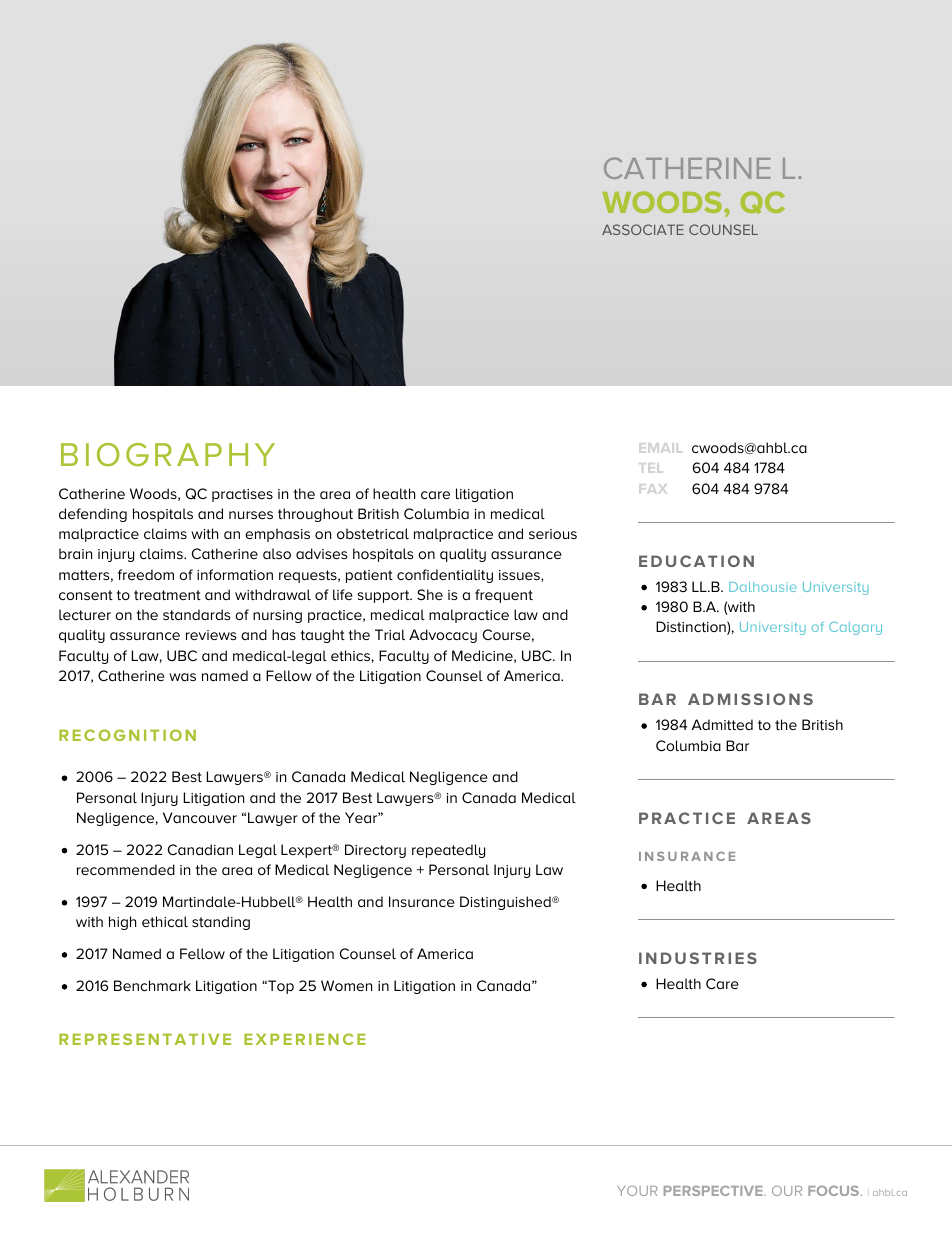 The width and height of the screenshot is (952, 1233). Describe the element at coordinates (445, 576) in the screenshot. I see `confidentiality` at that location.
